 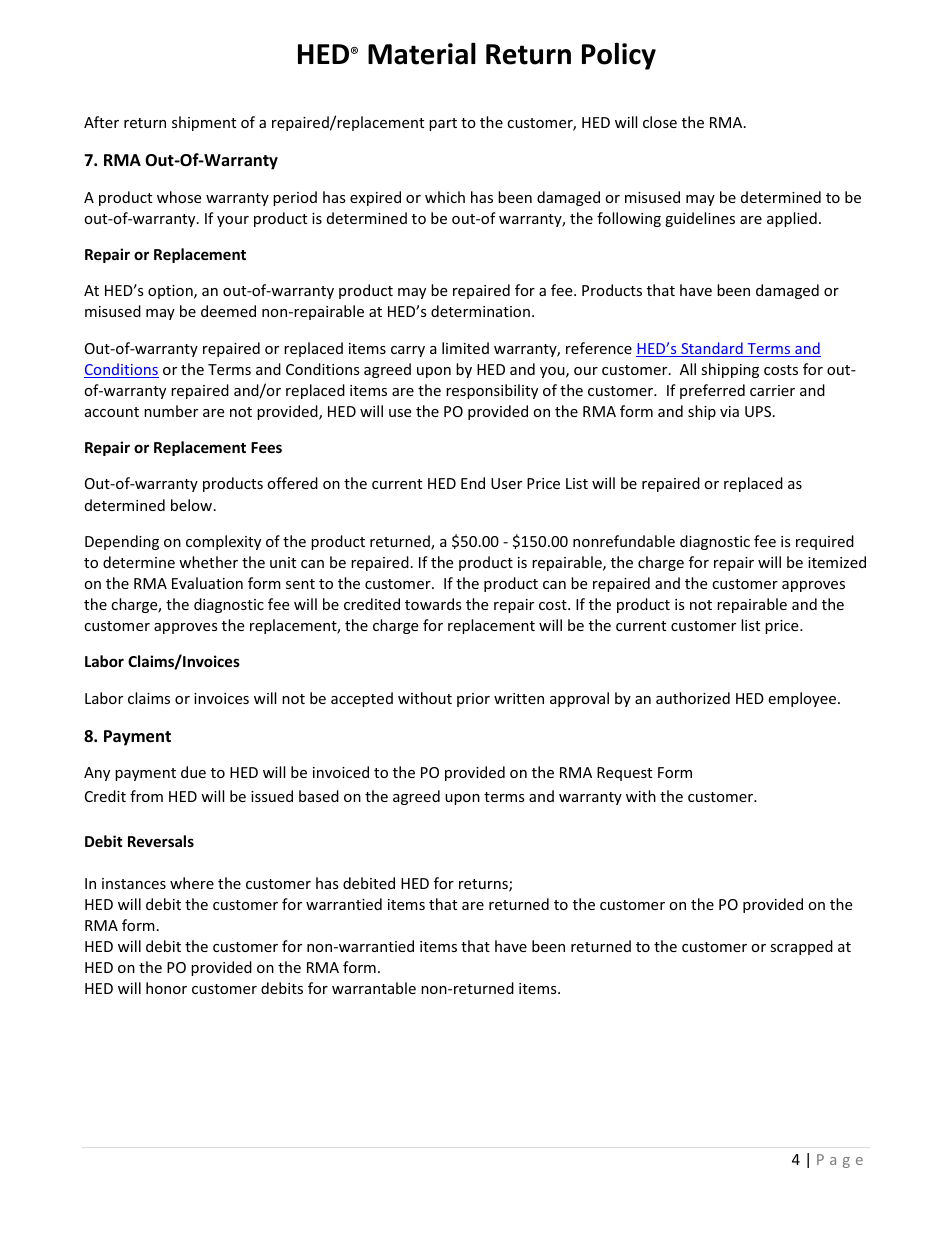 I want to click on Material, so click(x=422, y=53).
